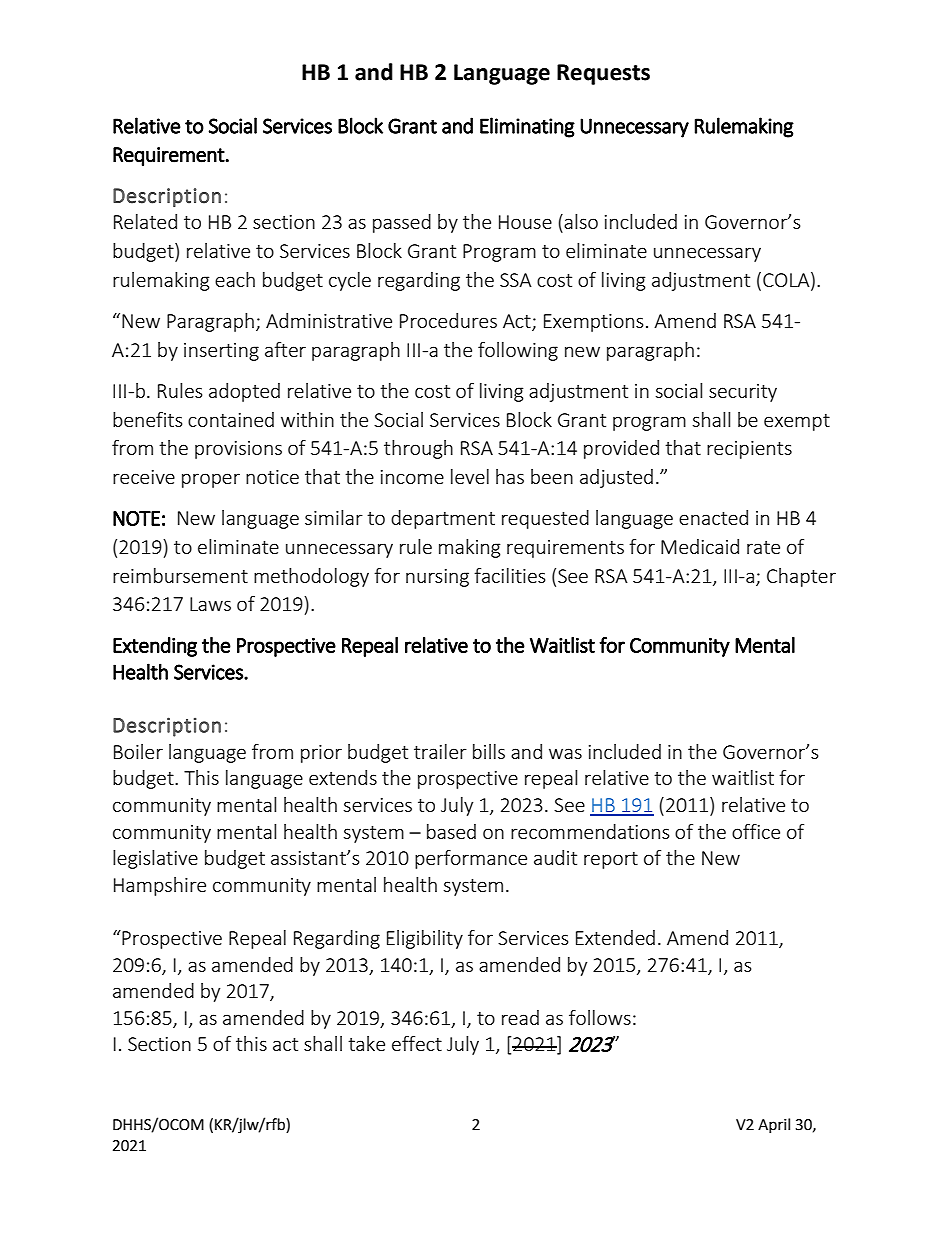 The image size is (952, 1233). What do you see at coordinates (145, 221) in the screenshot?
I see `Related` at bounding box center [145, 221].
